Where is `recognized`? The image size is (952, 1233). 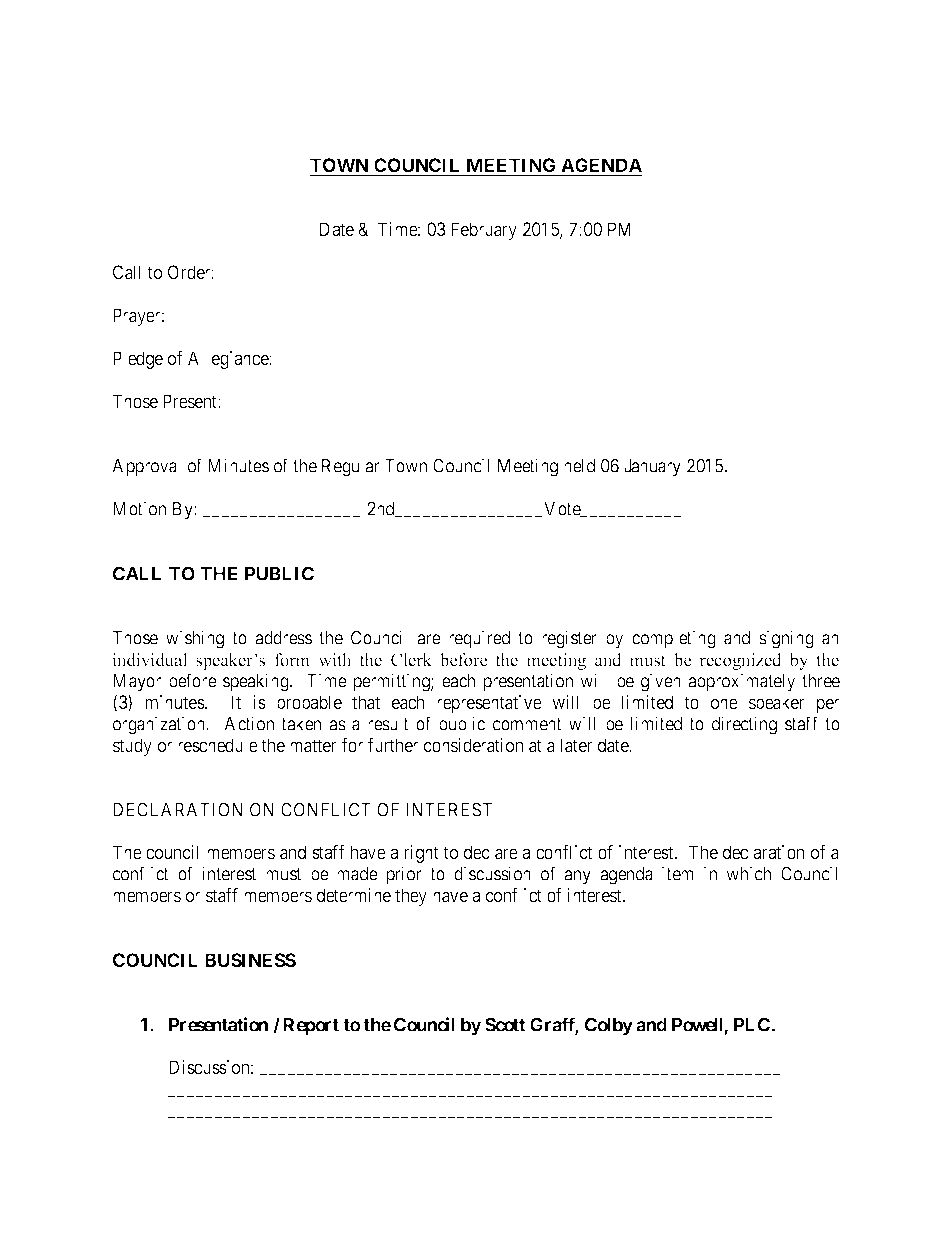 recognized is located at coordinates (740, 661).
